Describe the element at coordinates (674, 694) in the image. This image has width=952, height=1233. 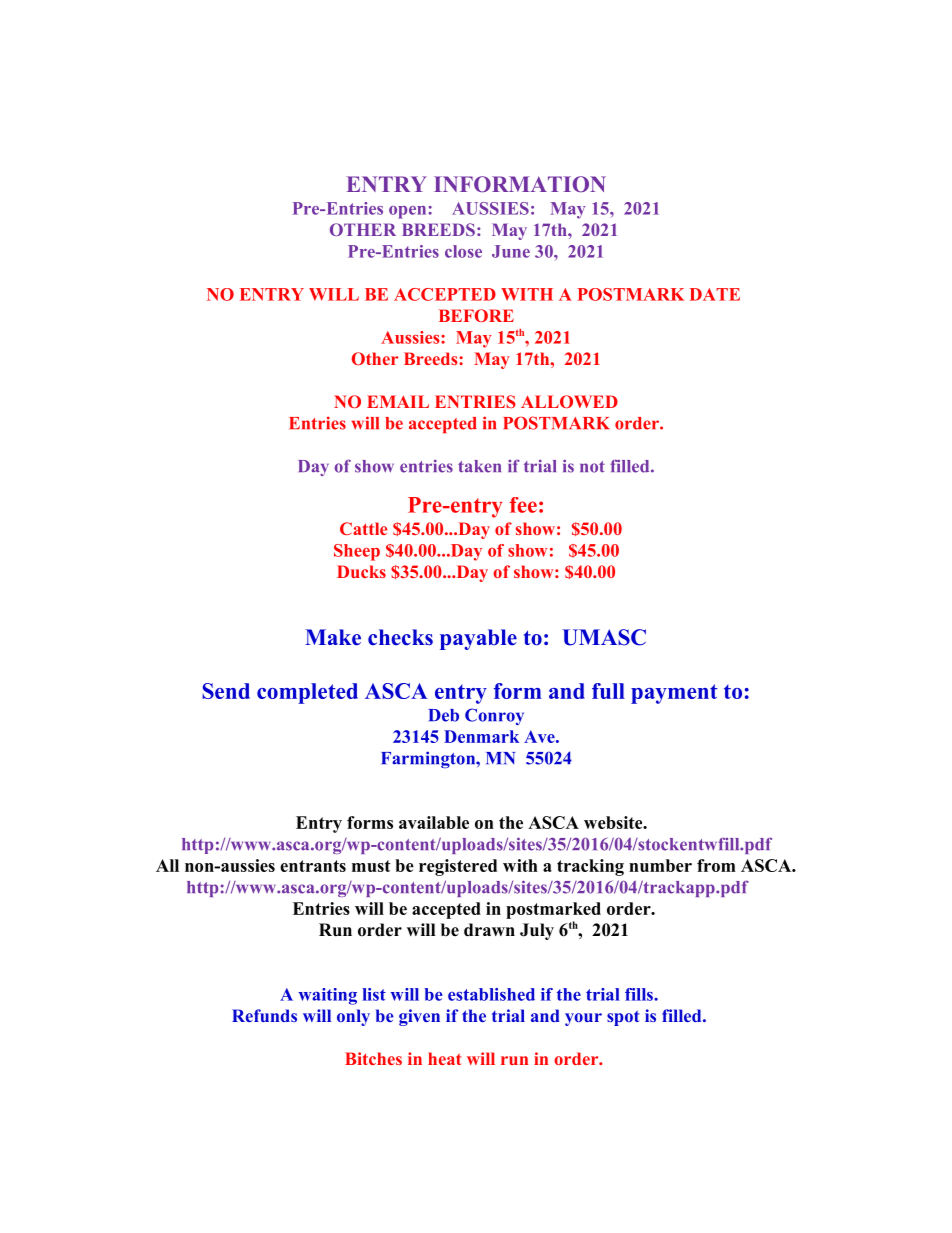
I see `payment` at that location.
